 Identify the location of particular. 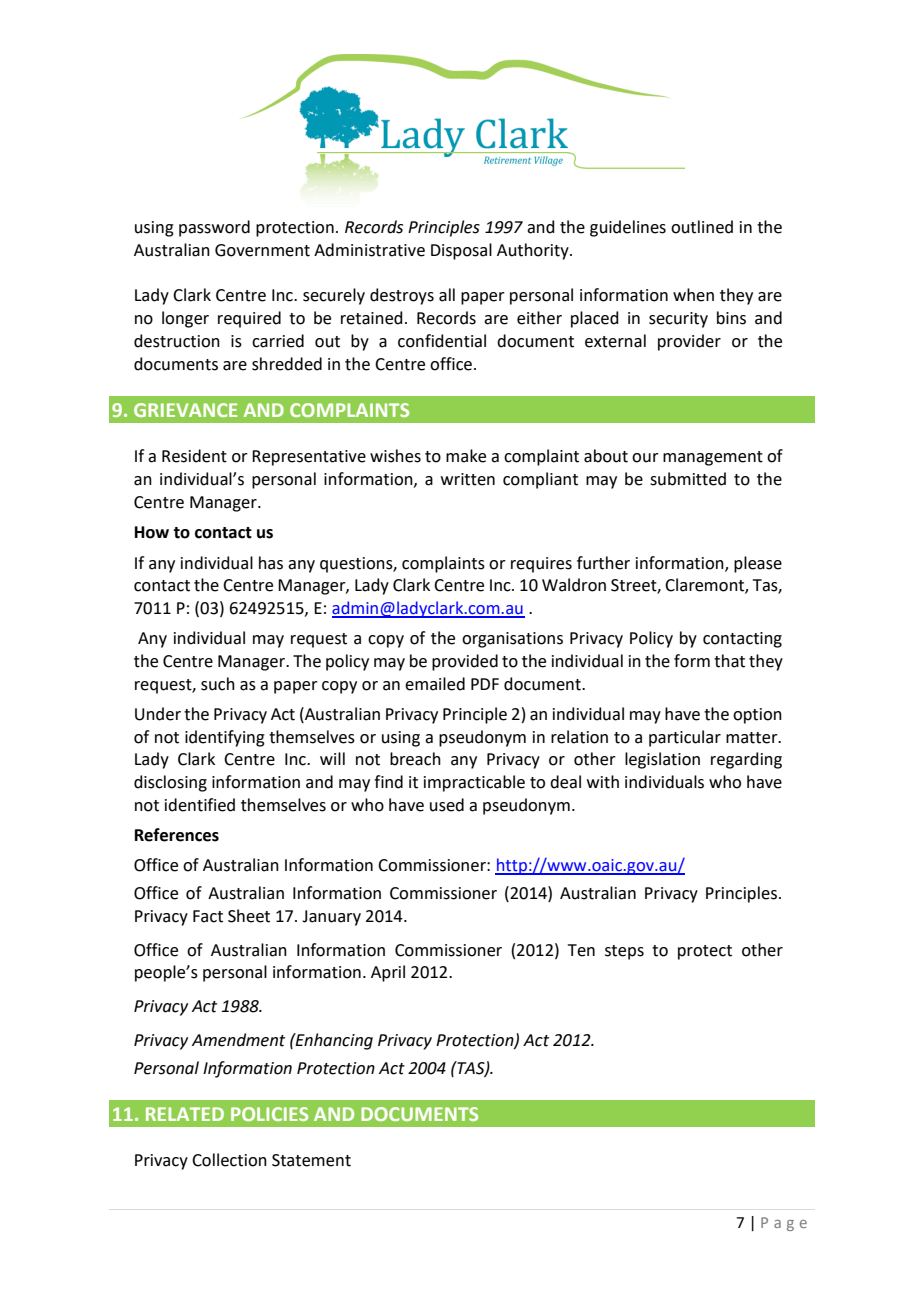
(685, 738).
